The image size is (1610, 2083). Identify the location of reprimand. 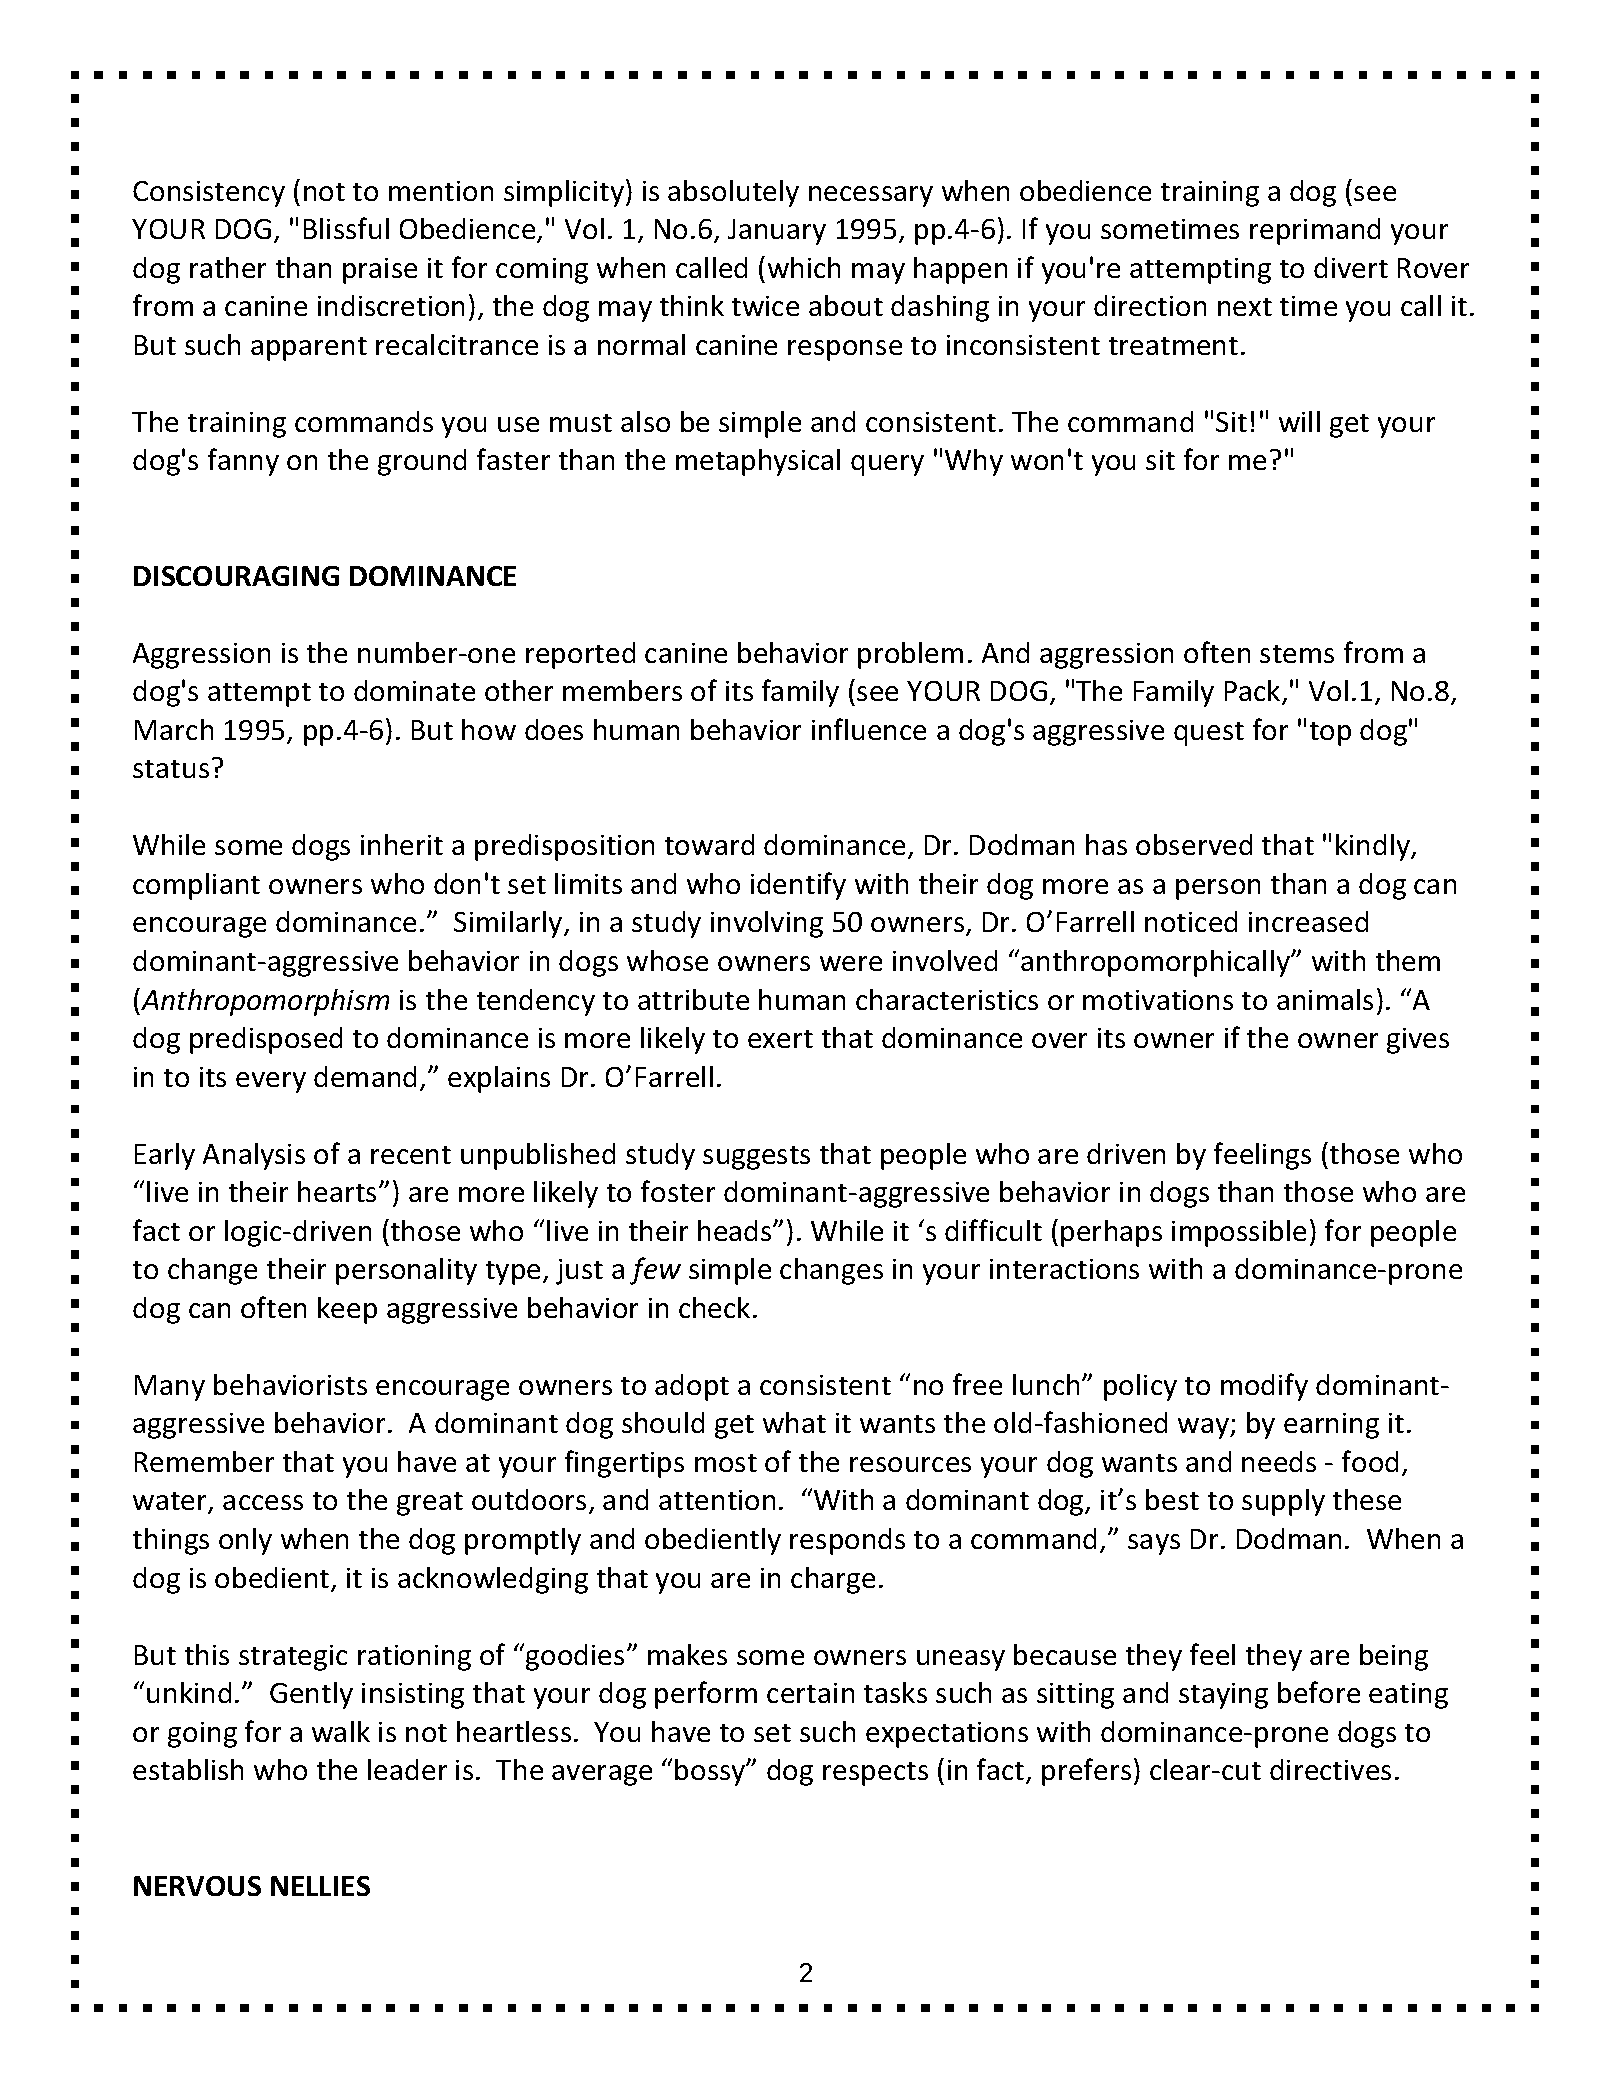
(1315, 231).
